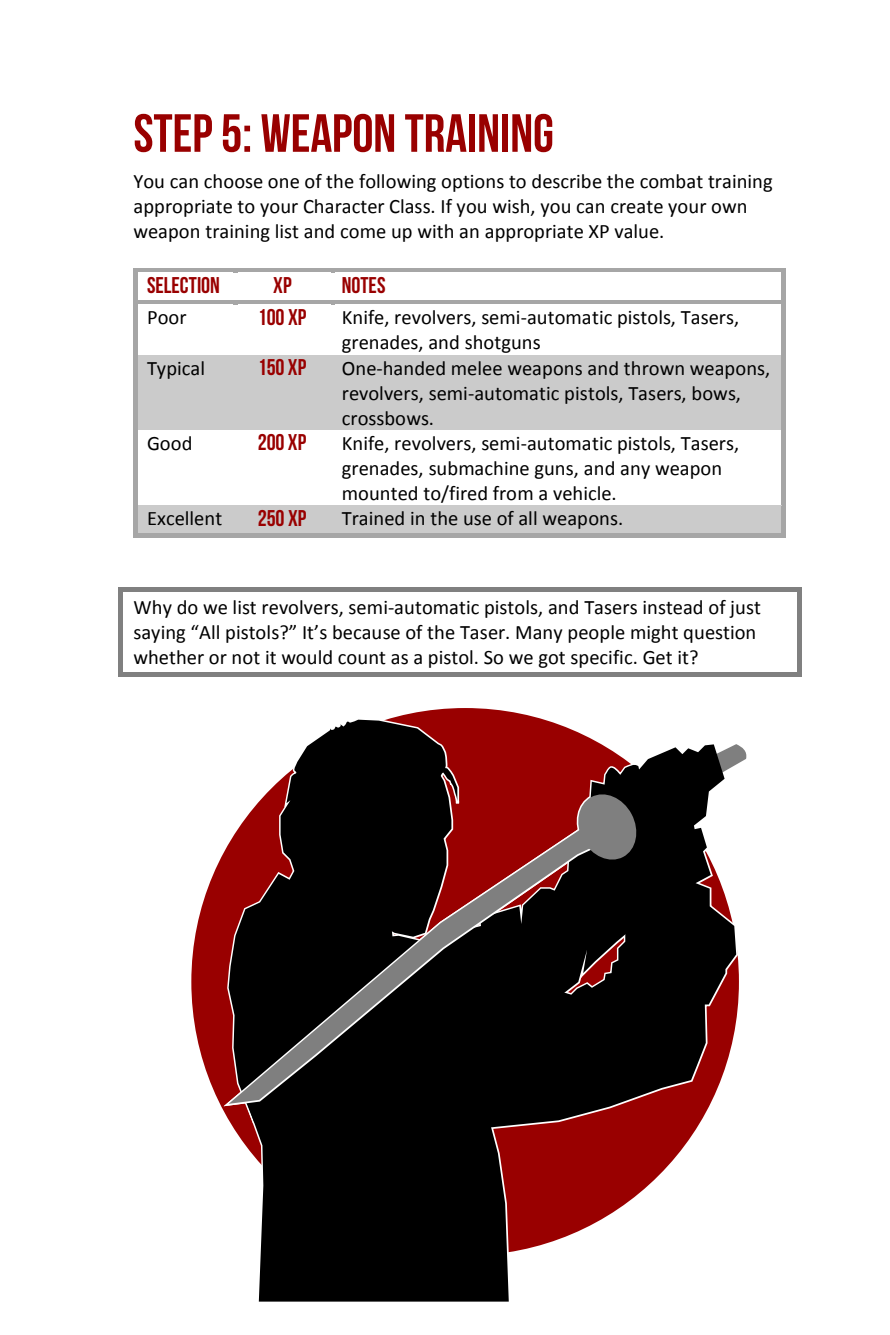 Image resolution: width=890 pixels, height=1335 pixels. I want to click on value, so click(637, 231).
